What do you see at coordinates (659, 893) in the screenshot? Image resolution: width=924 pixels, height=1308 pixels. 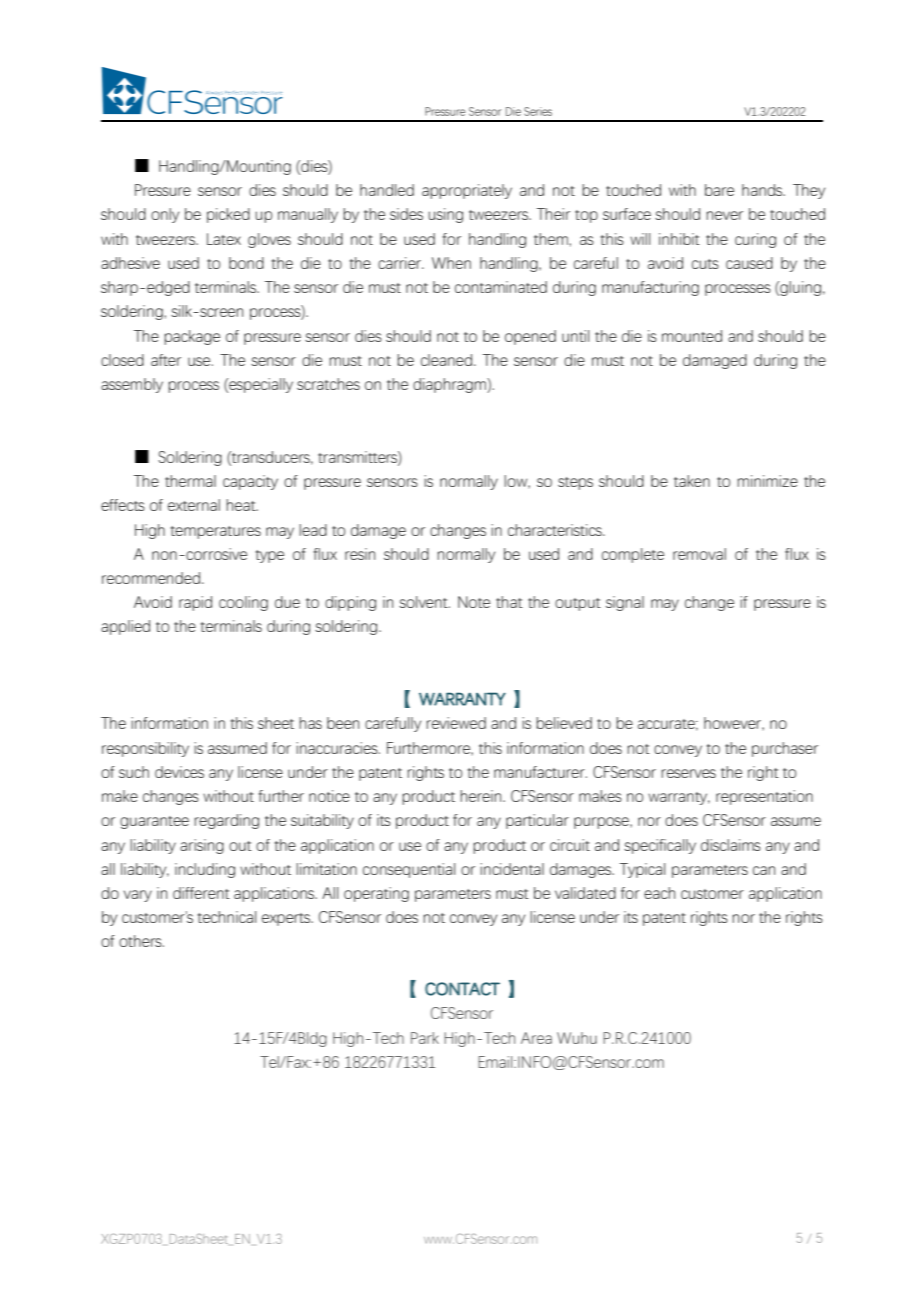 I see `each` at bounding box center [659, 893].
